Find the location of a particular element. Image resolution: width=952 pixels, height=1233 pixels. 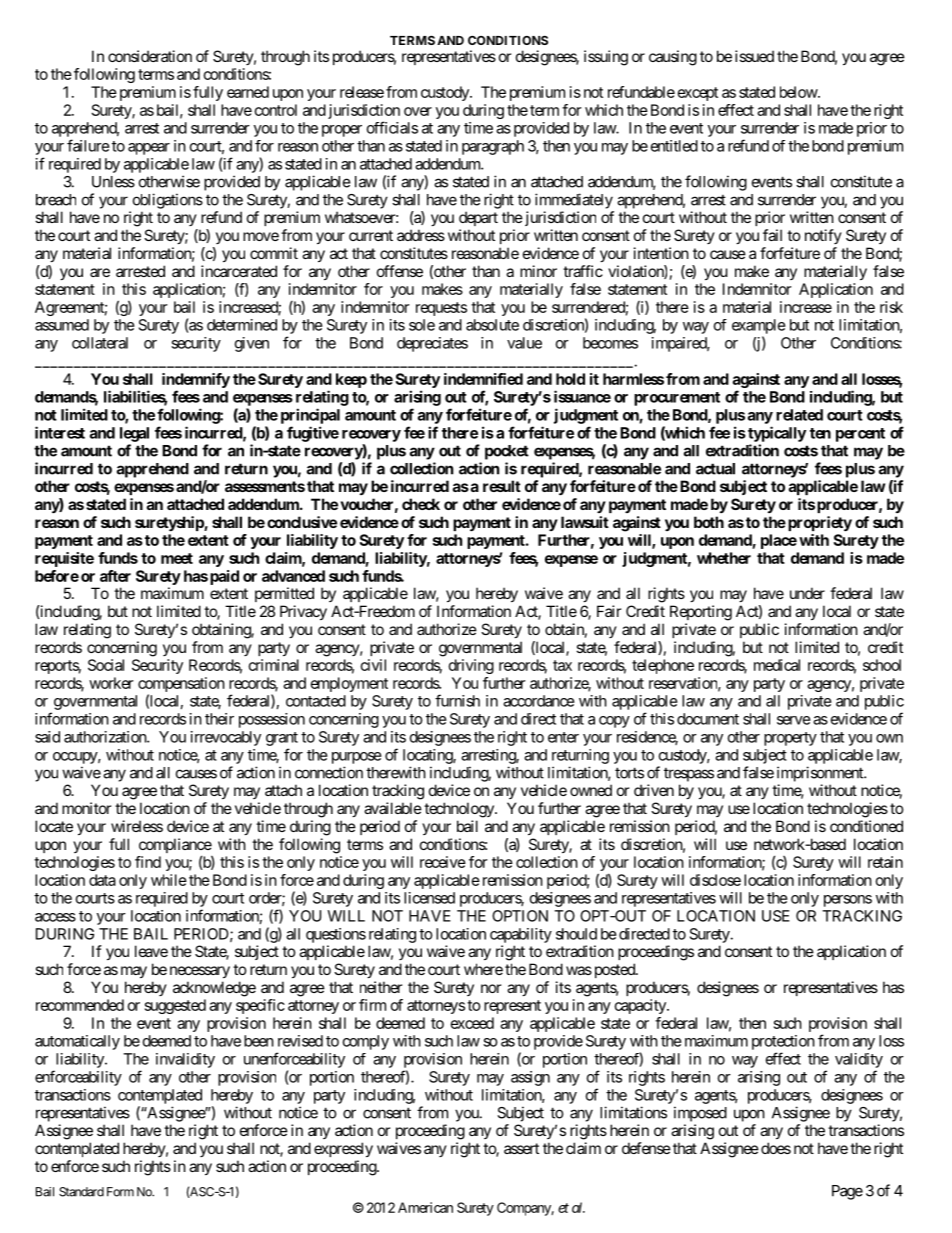

consideration is located at coordinates (150, 56).
